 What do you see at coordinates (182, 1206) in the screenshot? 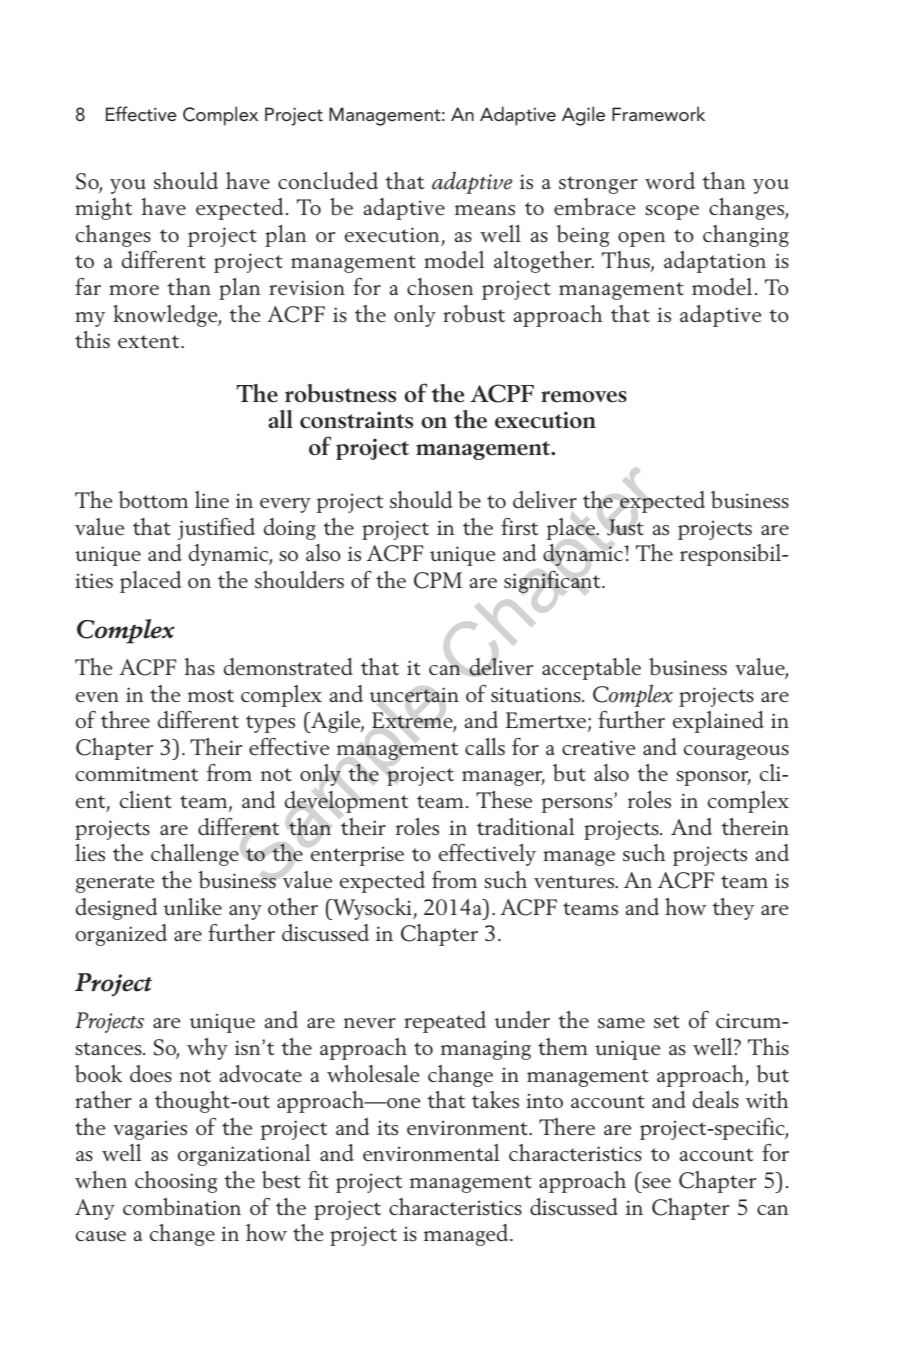
I see `combination` at bounding box center [182, 1206].
